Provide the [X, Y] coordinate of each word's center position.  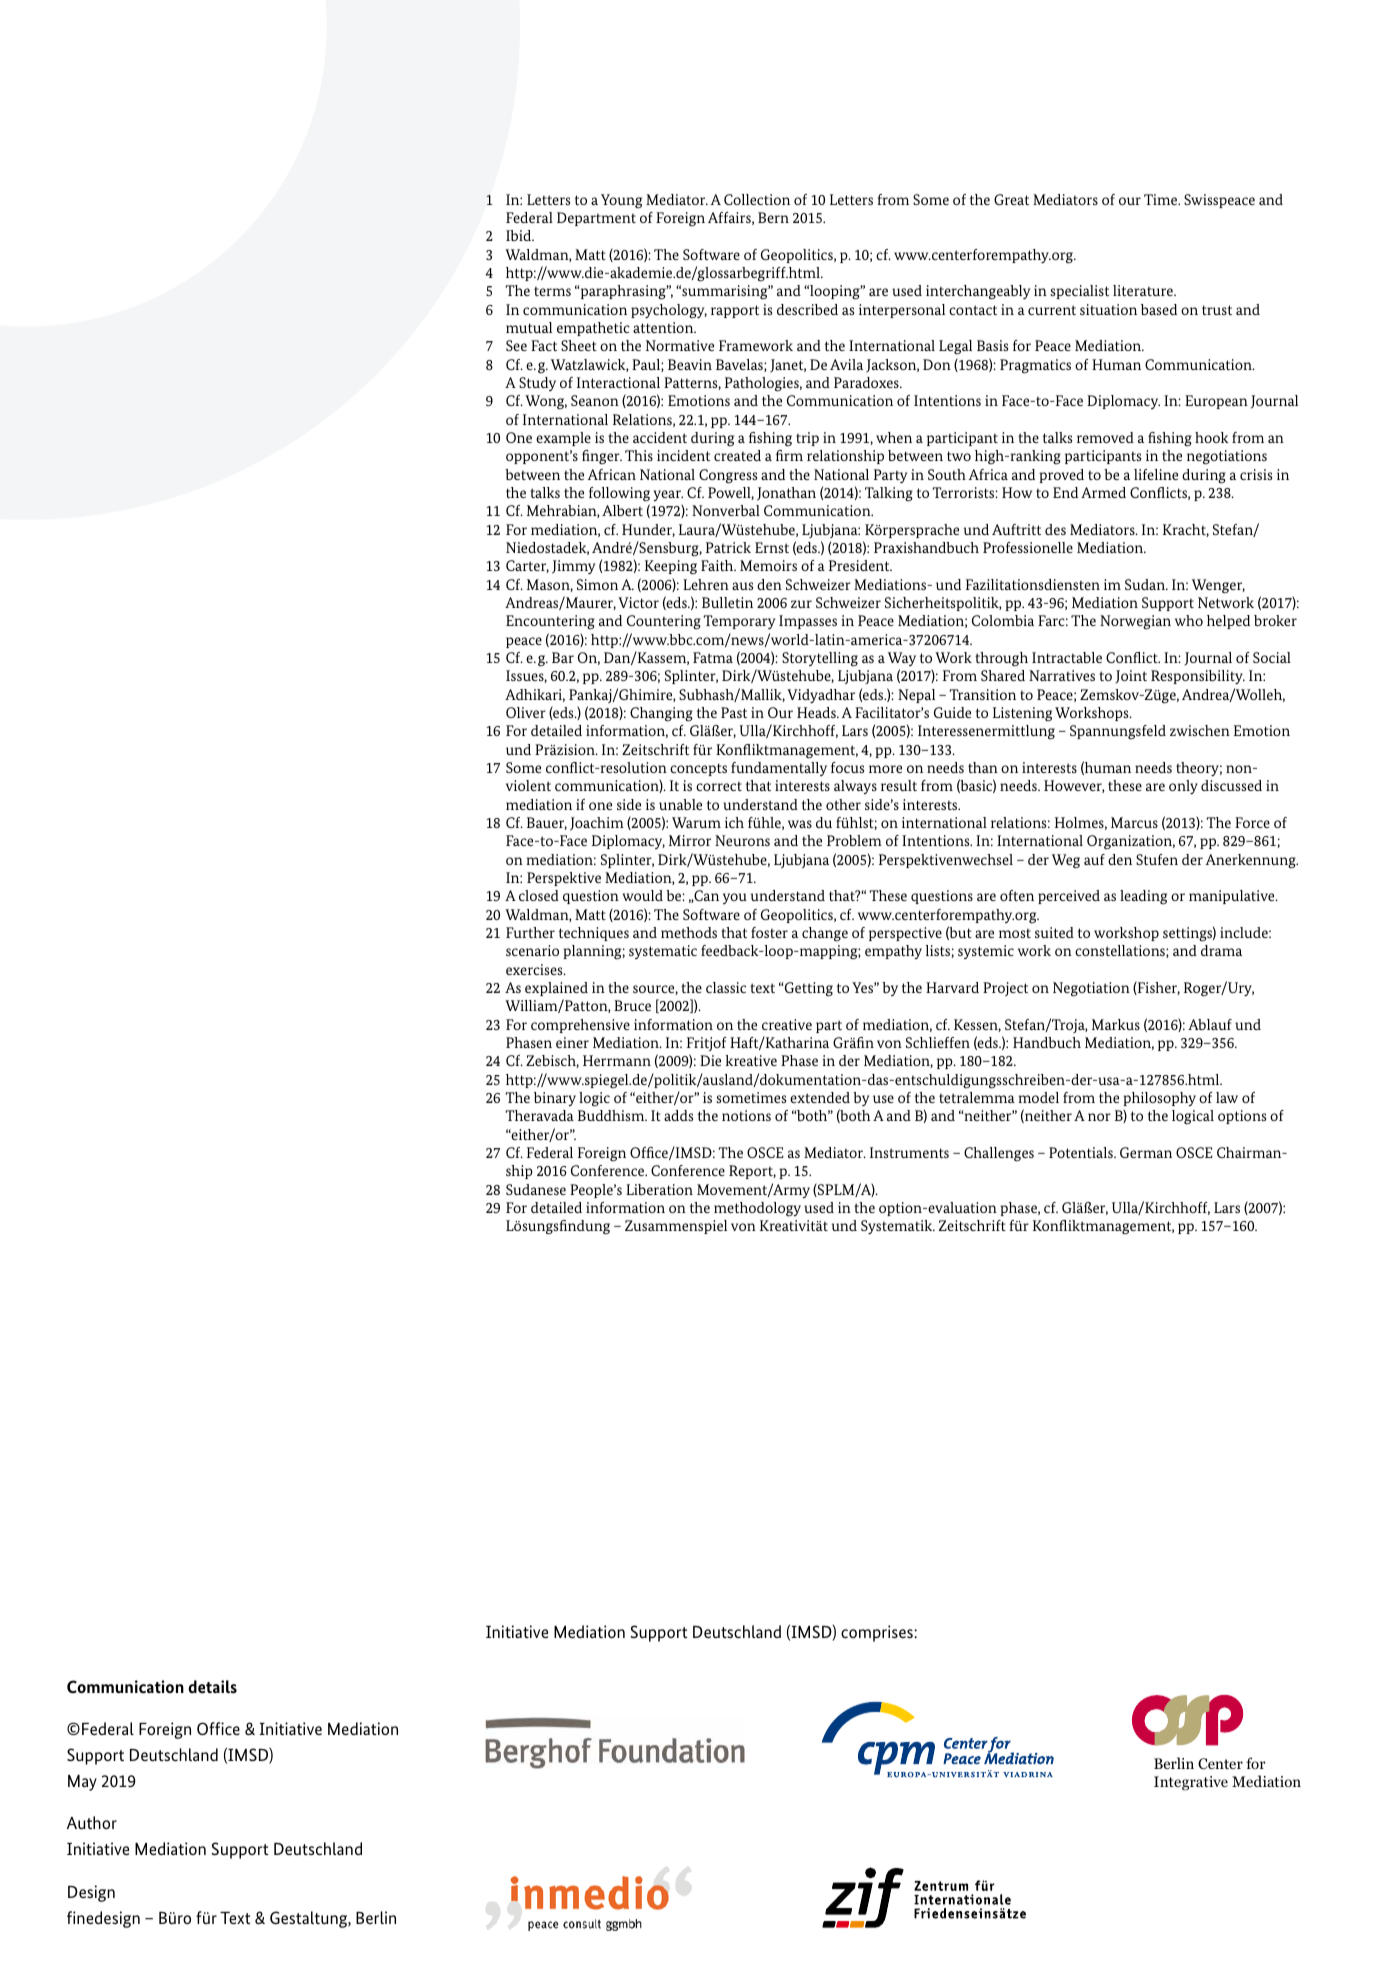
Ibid [520, 235]
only [1183, 787]
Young [621, 201]
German [1146, 1152]
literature [1144, 290]
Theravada [539, 1115]
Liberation [659, 1189]
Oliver [526, 712]
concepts [698, 769]
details [212, 1686]
